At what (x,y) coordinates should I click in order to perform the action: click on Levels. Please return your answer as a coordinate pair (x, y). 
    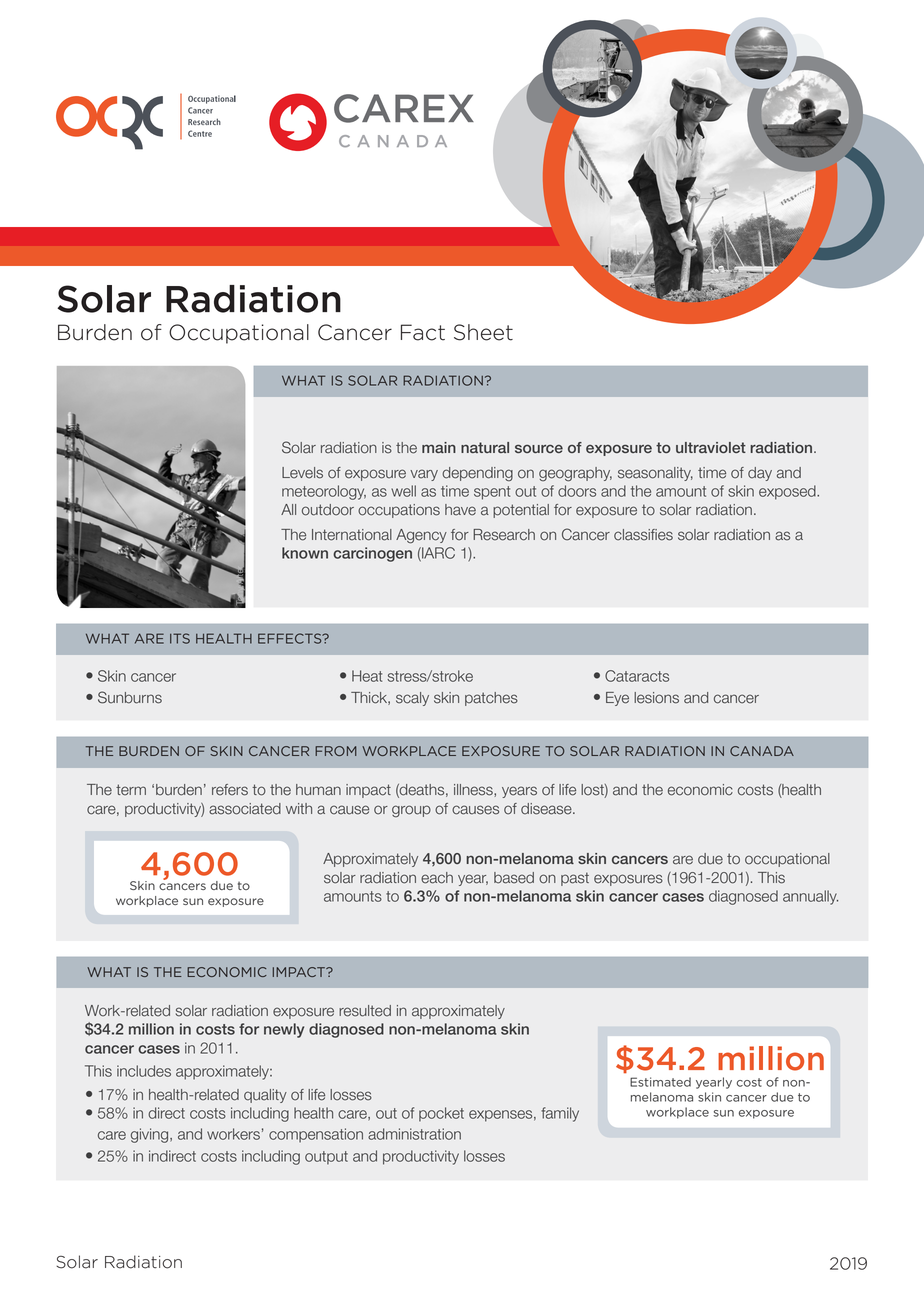
    Looking at the image, I should click on (302, 473).
